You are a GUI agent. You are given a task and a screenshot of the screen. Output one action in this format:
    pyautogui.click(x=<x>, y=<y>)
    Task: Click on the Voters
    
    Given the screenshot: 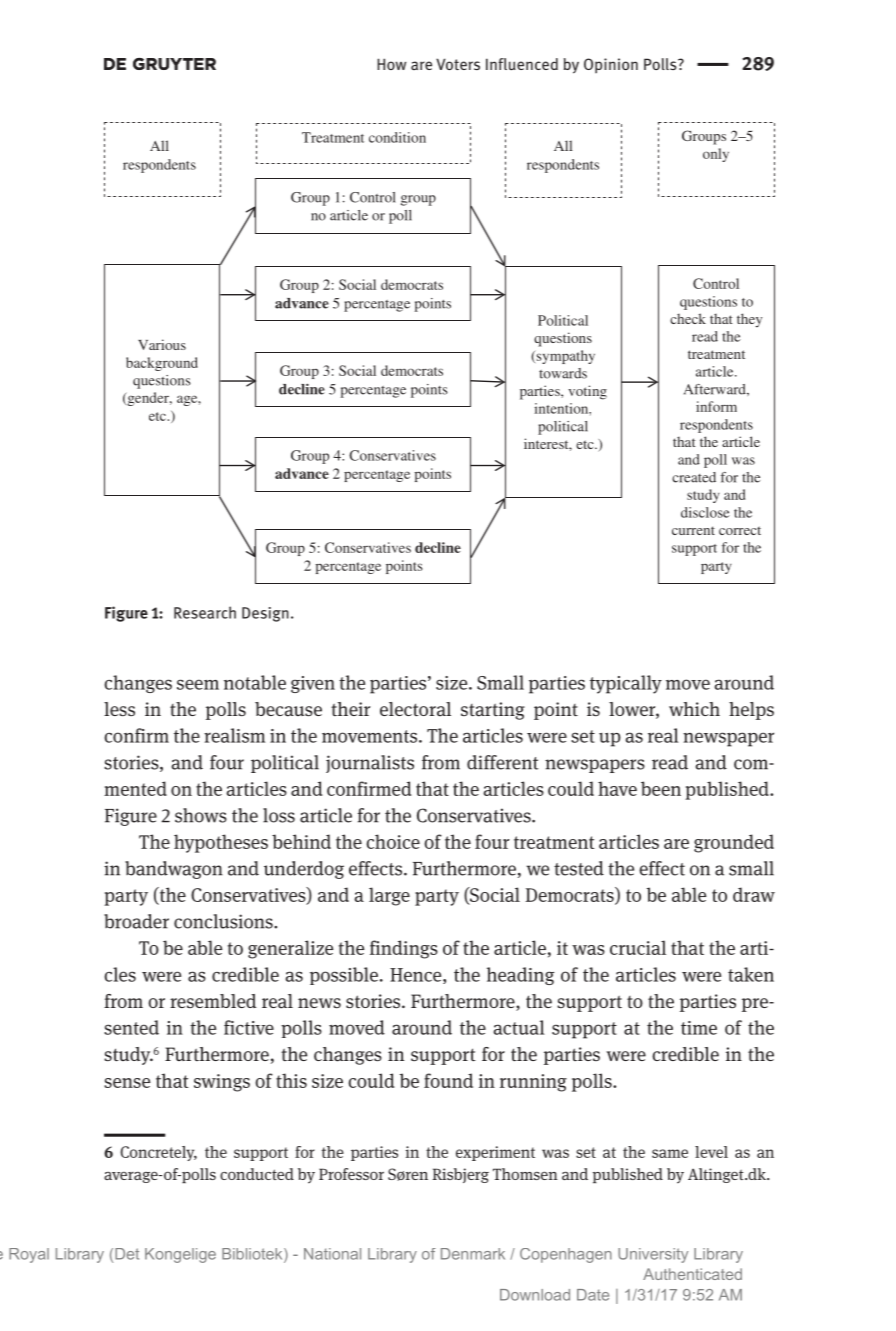 What is the action you would take?
    pyautogui.click(x=458, y=64)
